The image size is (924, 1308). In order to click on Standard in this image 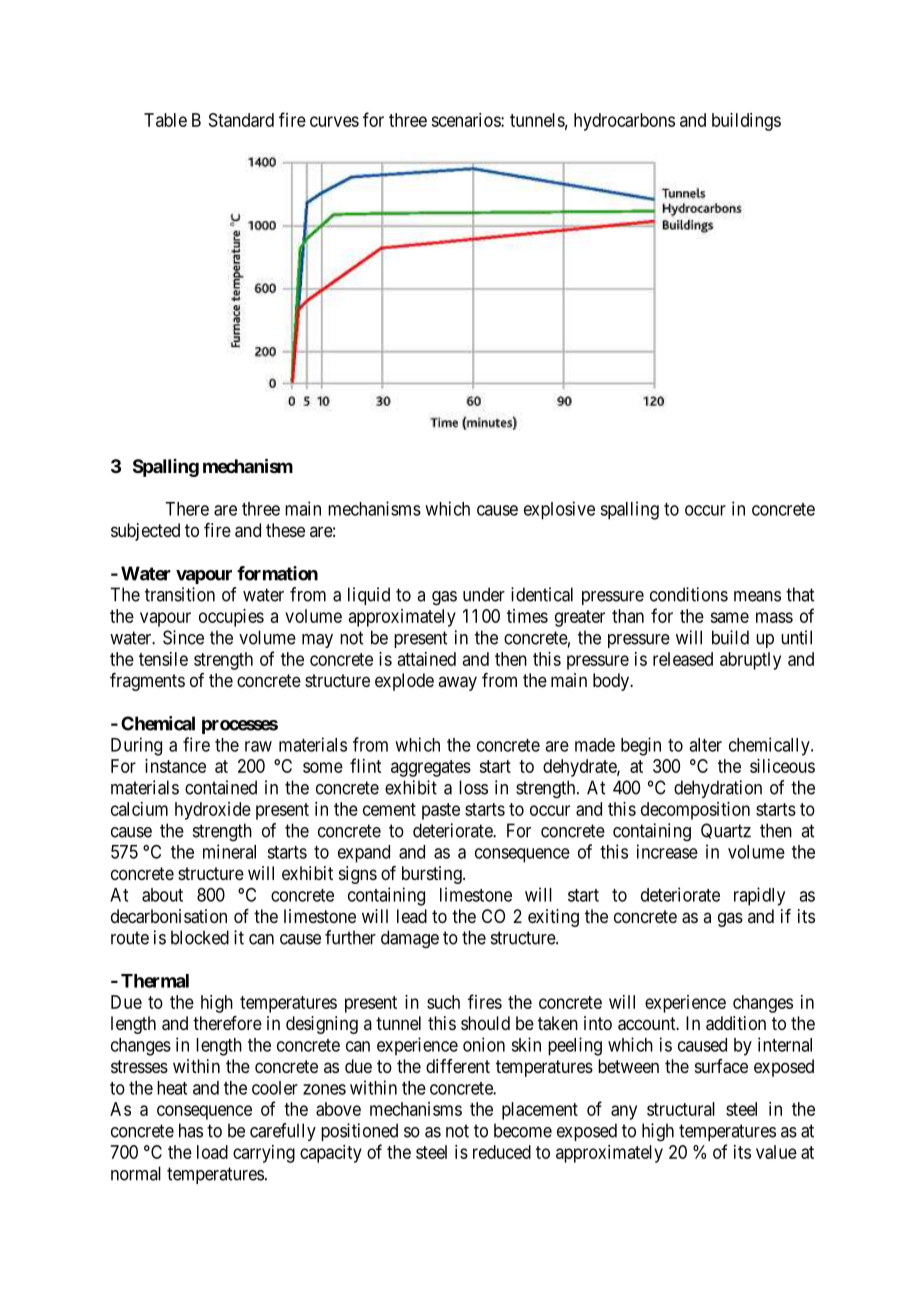, I will do `click(241, 120)`.
